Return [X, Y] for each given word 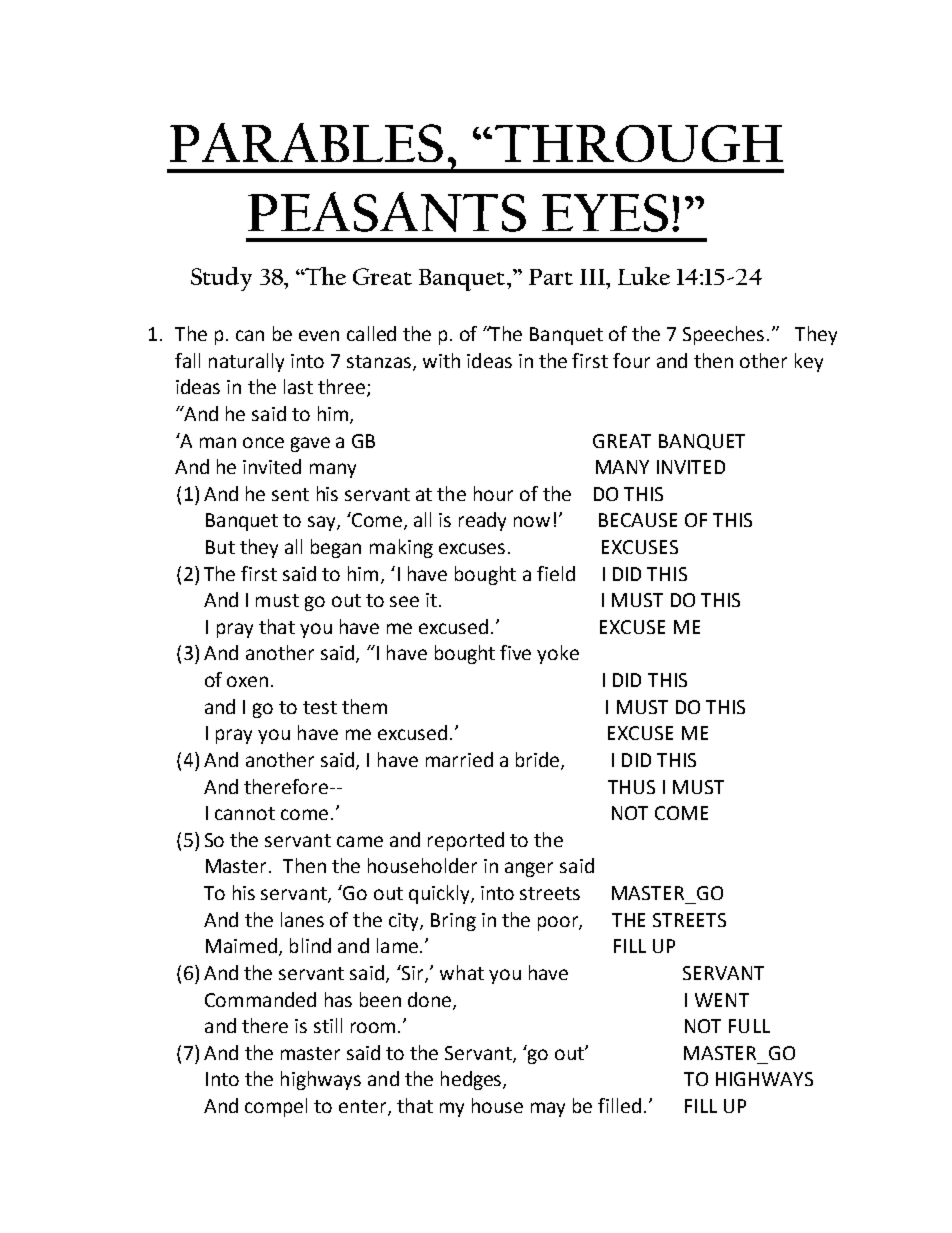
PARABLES [306, 142]
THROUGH [639, 143]
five [515, 652]
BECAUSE [638, 520]
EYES [605, 213]
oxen [249, 681]
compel [276, 1107]
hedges [472, 1080]
